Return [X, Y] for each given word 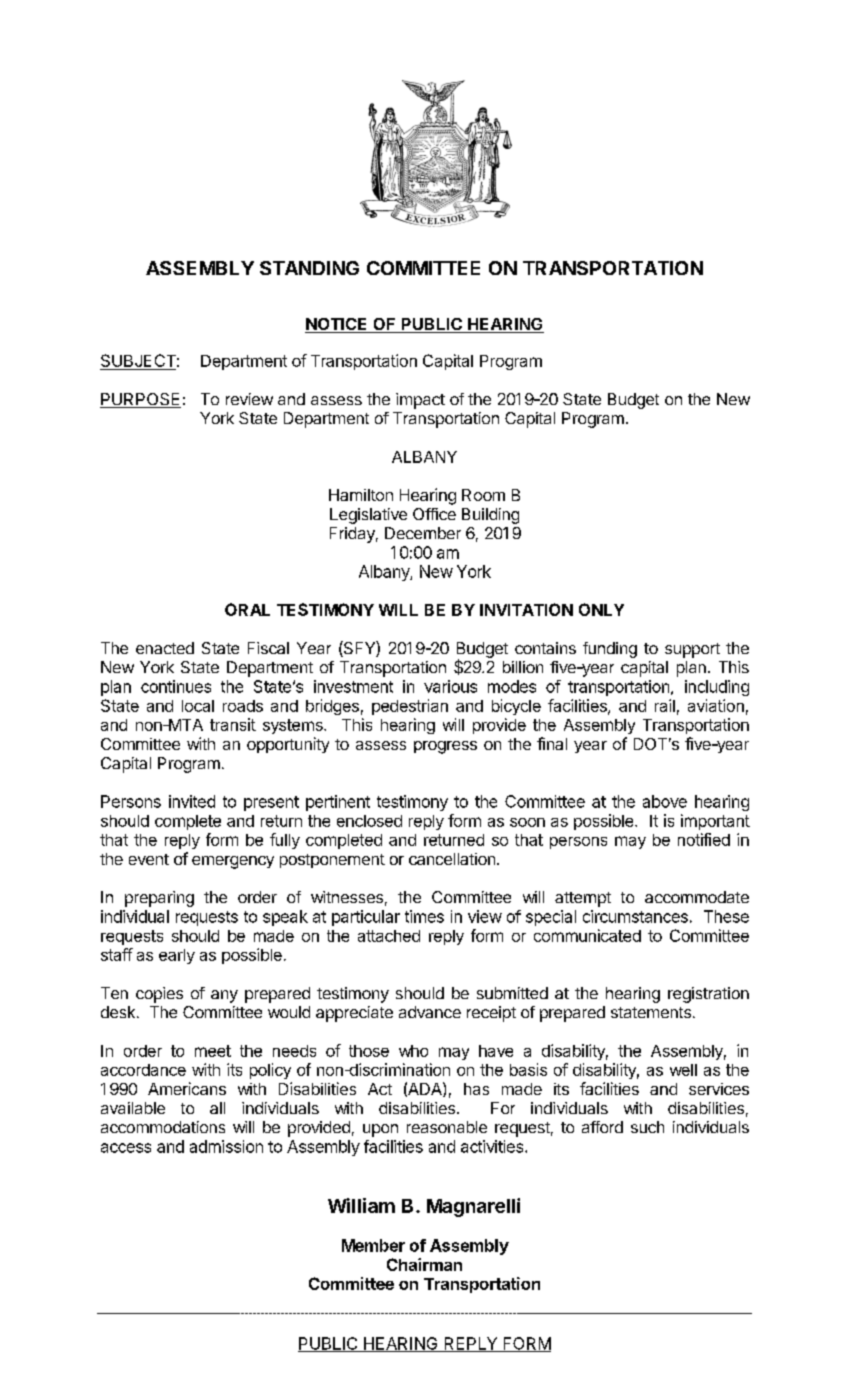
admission [226, 1146]
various [450, 686]
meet [213, 1051]
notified [704, 839]
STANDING [309, 268]
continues [176, 686]
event [149, 859]
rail [665, 705]
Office [434, 514]
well [683, 1070]
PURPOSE [140, 400]
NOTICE [337, 325]
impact [420, 401]
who [413, 1051]
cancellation [452, 859]
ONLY [601, 609]
